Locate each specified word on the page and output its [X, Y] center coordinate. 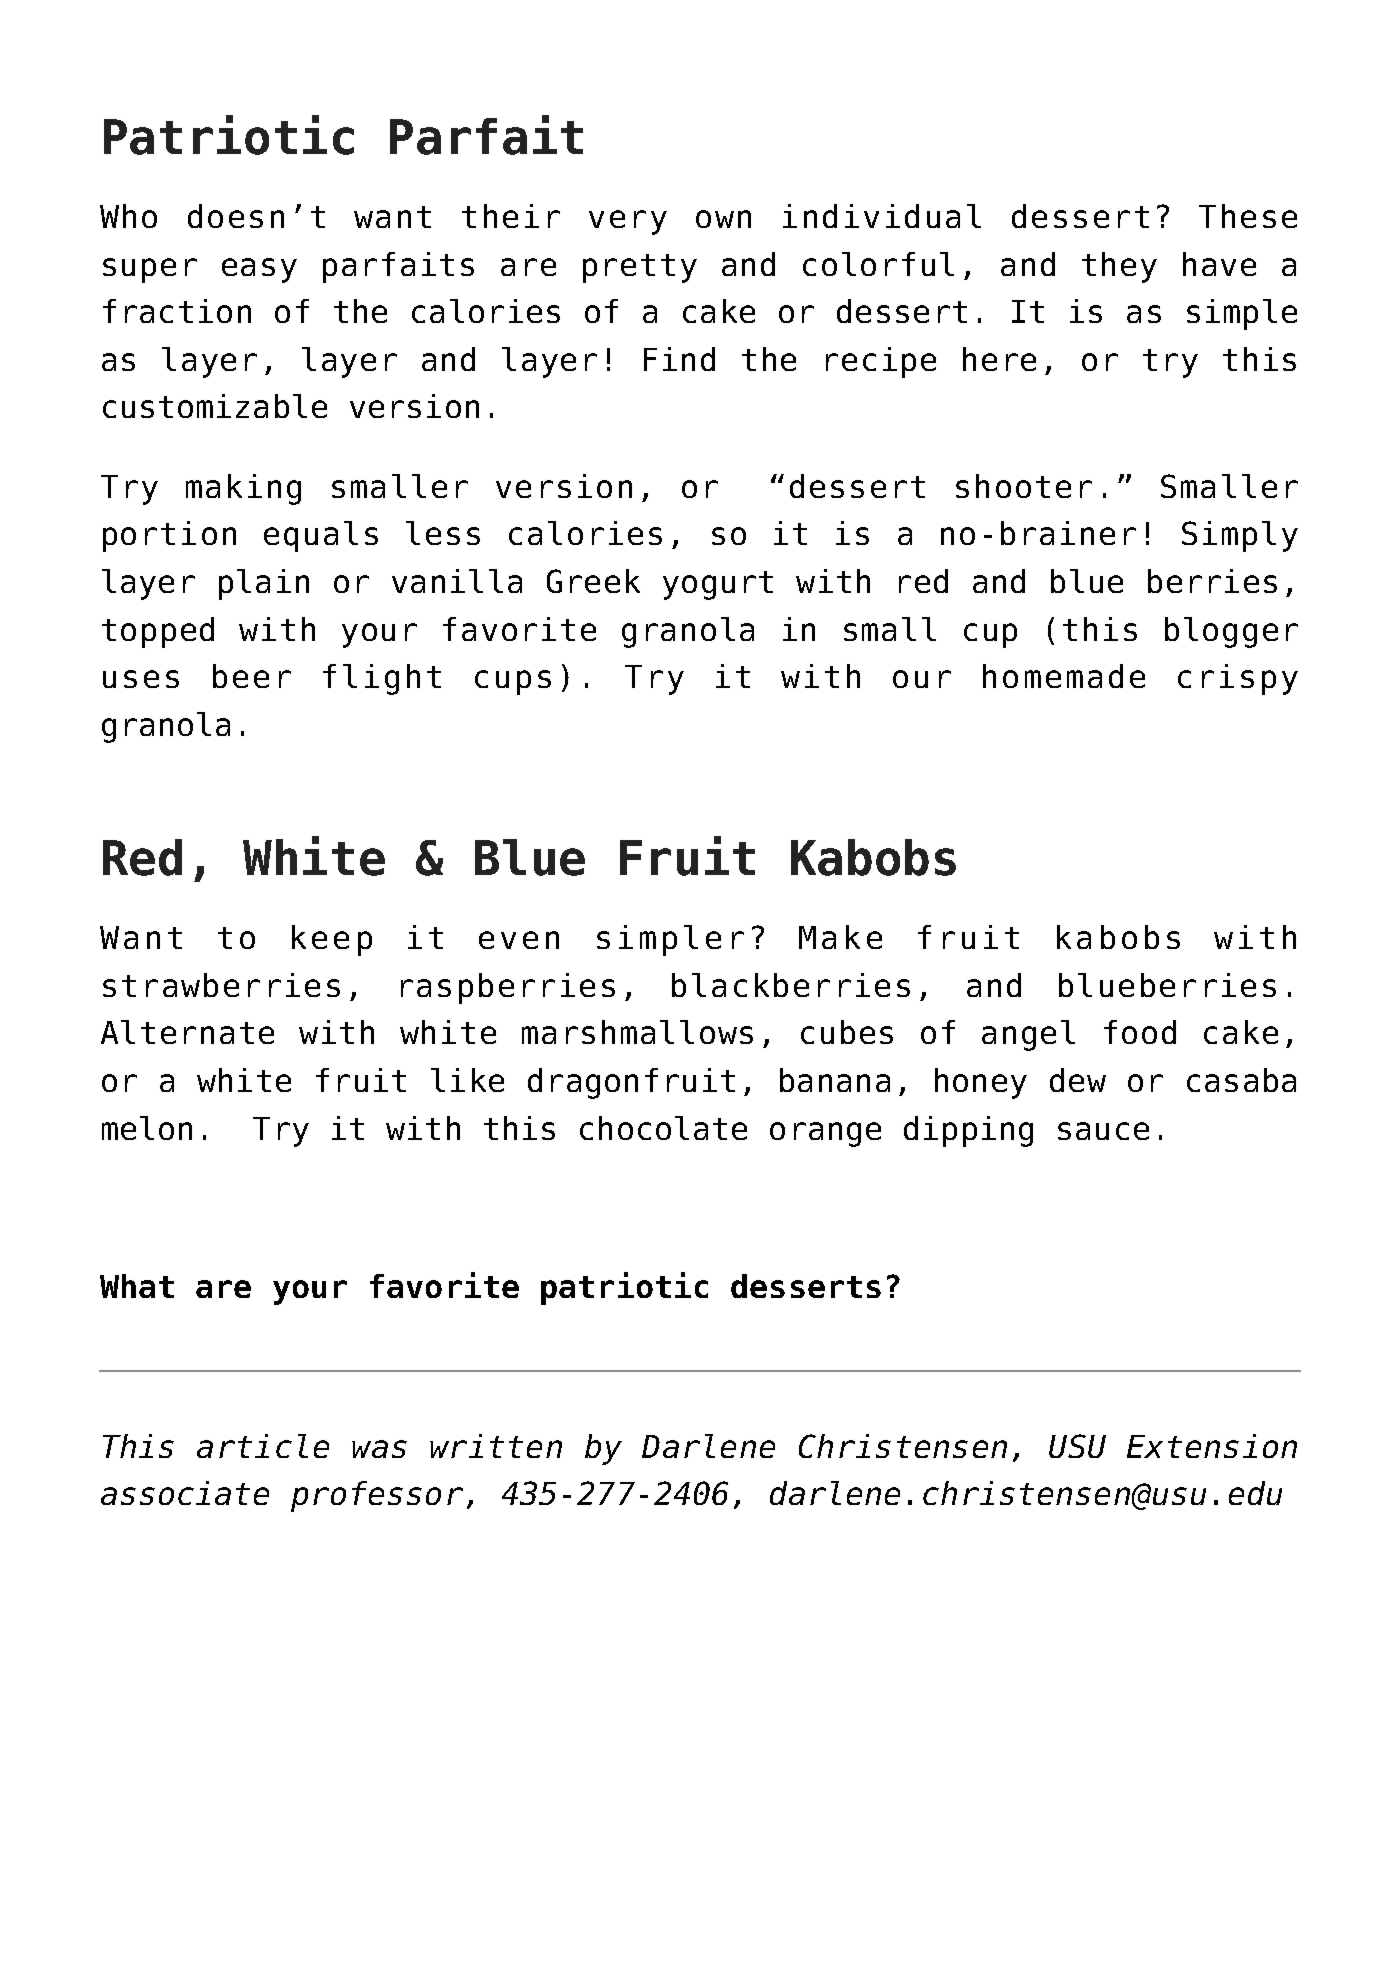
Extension [1212, 1446]
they [1119, 267]
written [496, 1446]
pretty [640, 268]
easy [259, 270]
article [263, 1446]
